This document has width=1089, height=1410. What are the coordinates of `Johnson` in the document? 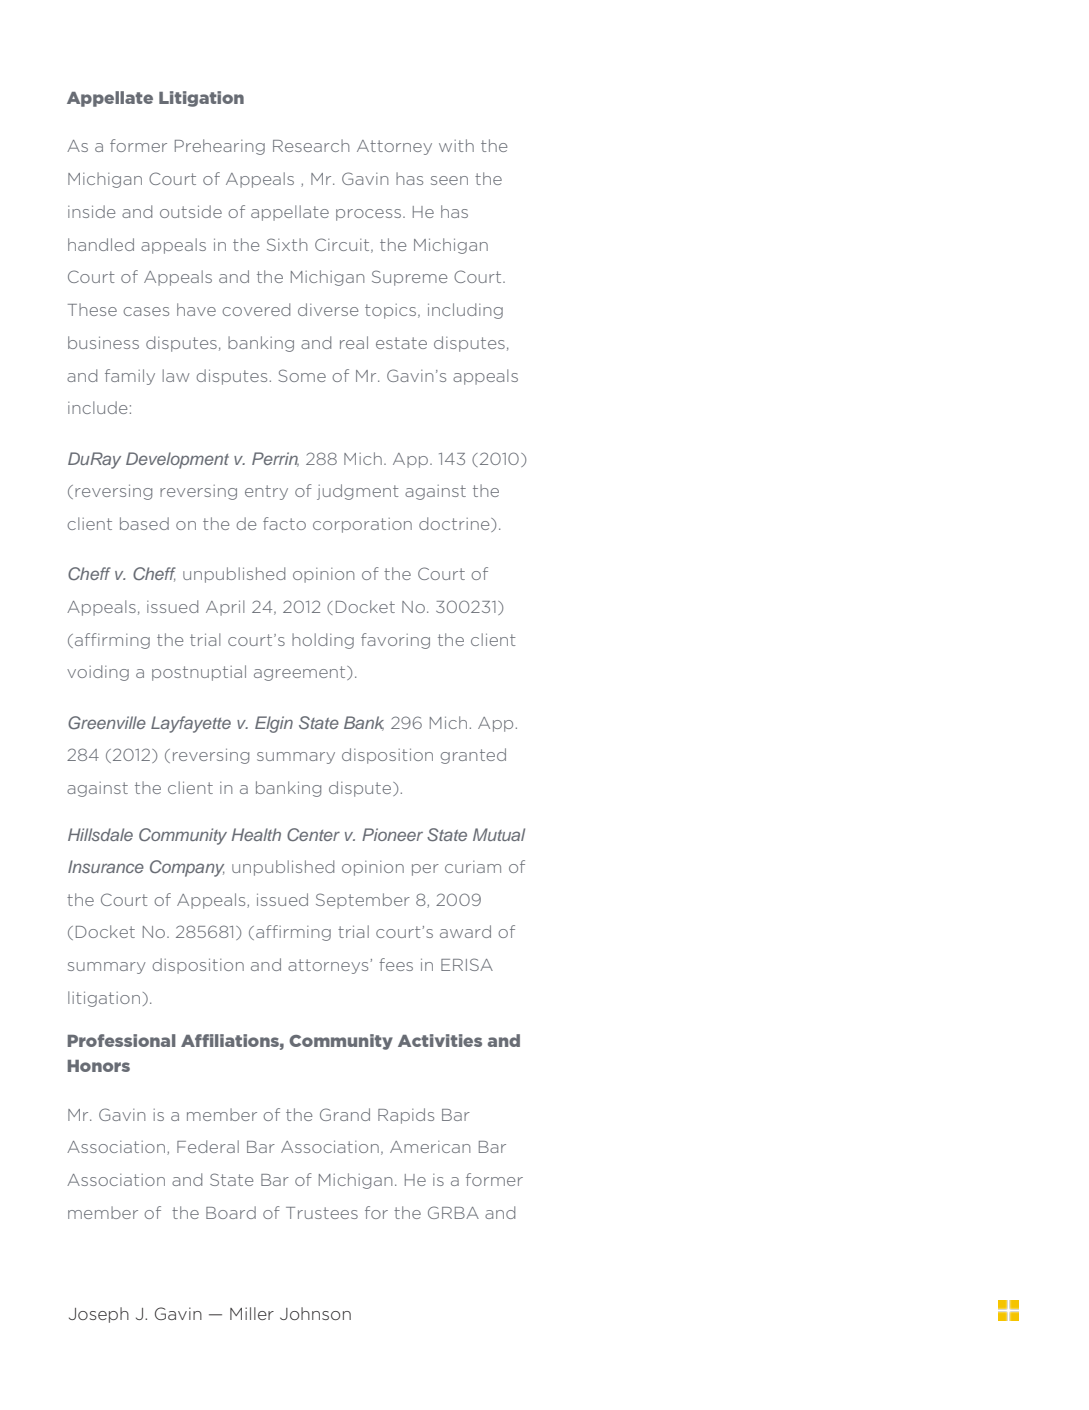 It's located at (315, 1313).
